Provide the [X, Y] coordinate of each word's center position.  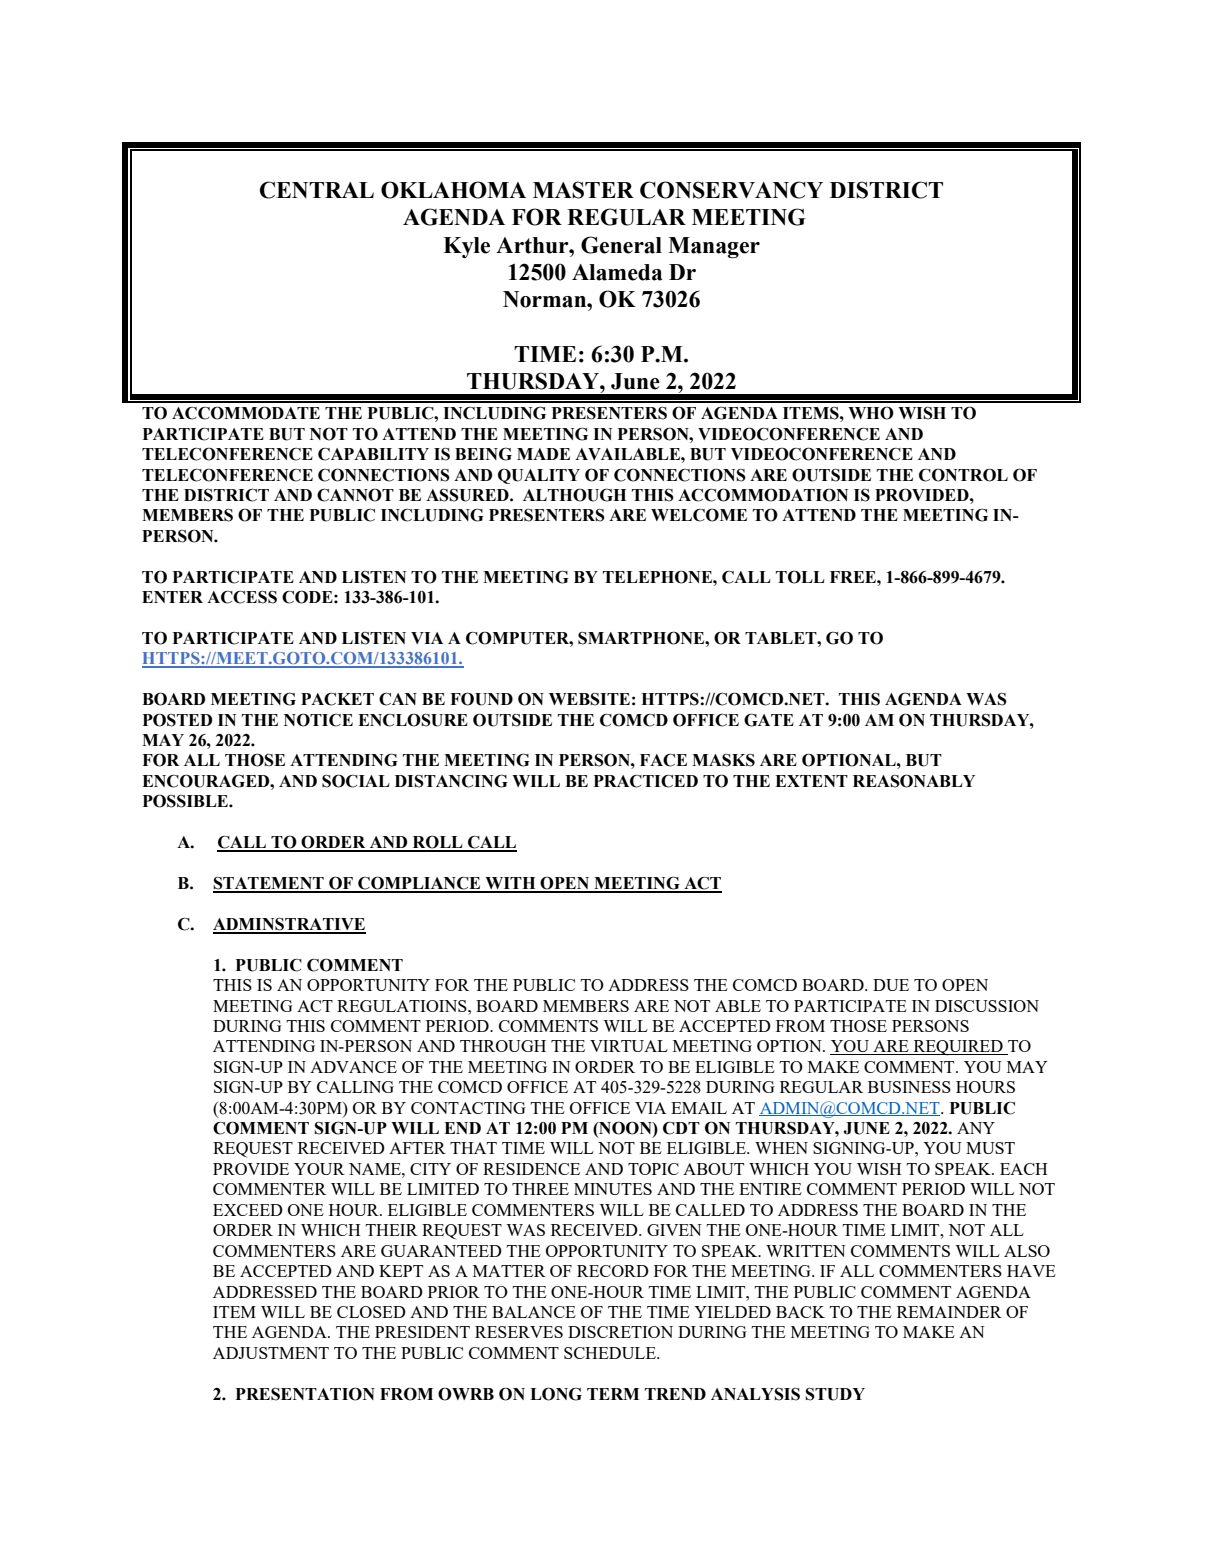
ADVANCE [353, 1067]
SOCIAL [356, 781]
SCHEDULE [611, 1353]
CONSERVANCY [731, 190]
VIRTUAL [629, 1046]
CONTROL [963, 475]
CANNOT [355, 495]
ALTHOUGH [574, 495]
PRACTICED [646, 781]
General [621, 245]
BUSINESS [909, 1087]
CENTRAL [317, 190]
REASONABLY [914, 781]
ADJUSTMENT [271, 1353]
